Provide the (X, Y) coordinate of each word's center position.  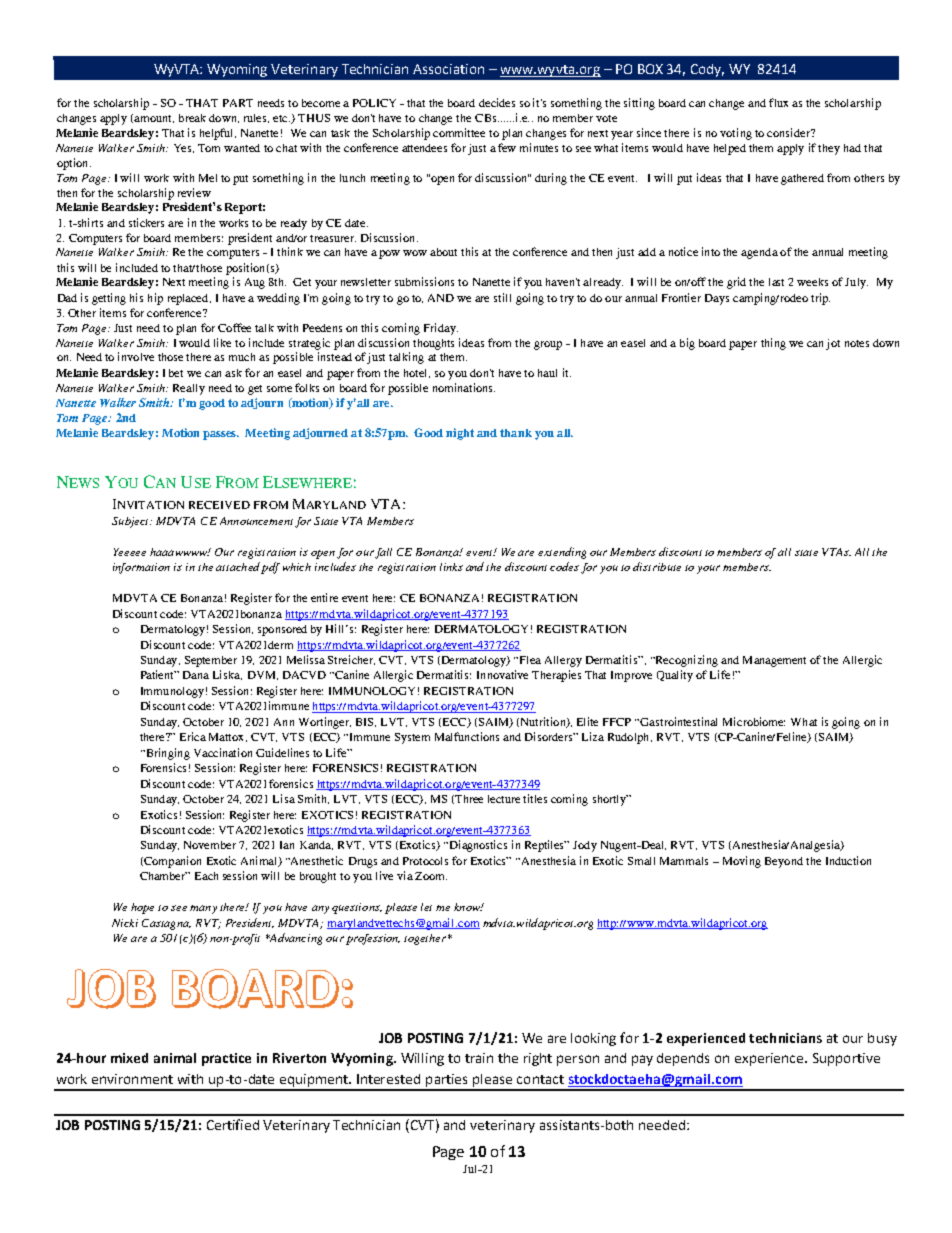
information (141, 568)
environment (132, 1079)
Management (774, 661)
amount (154, 119)
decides (497, 102)
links (451, 567)
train (479, 1058)
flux (778, 102)
